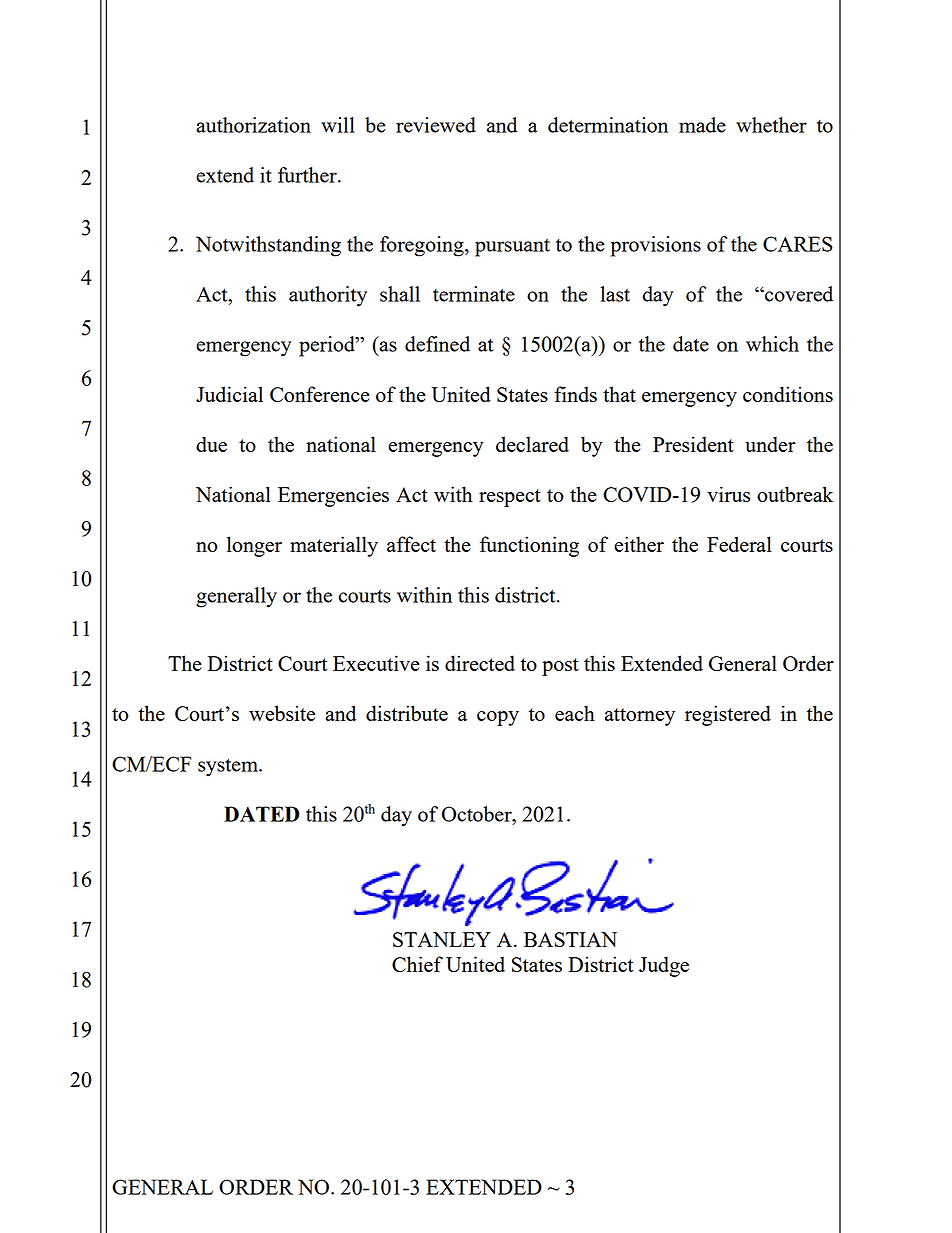 The image size is (952, 1233). Describe the element at coordinates (282, 713) in the image. I see `website` at that location.
